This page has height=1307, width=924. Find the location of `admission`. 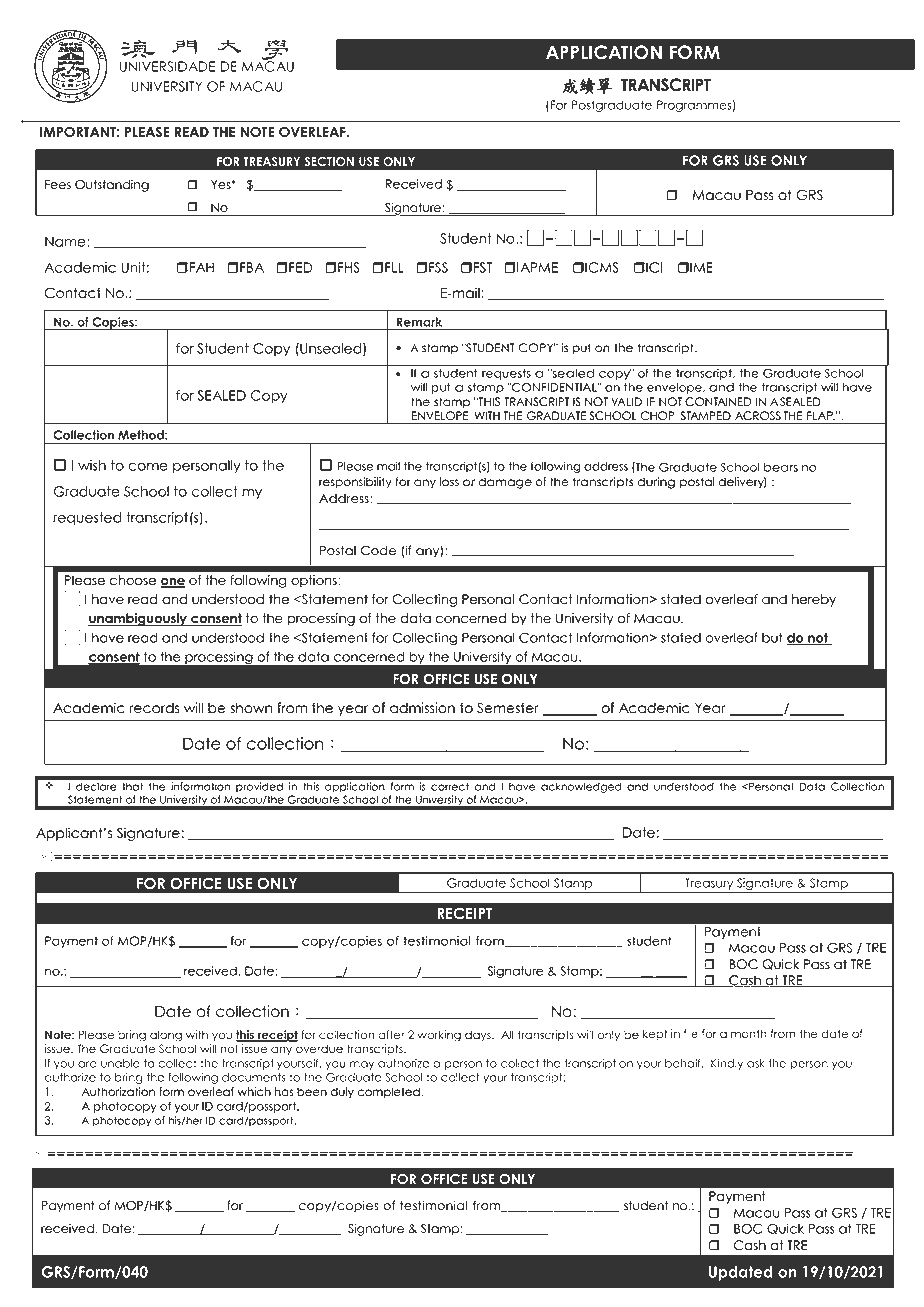

admission is located at coordinates (422, 708).
